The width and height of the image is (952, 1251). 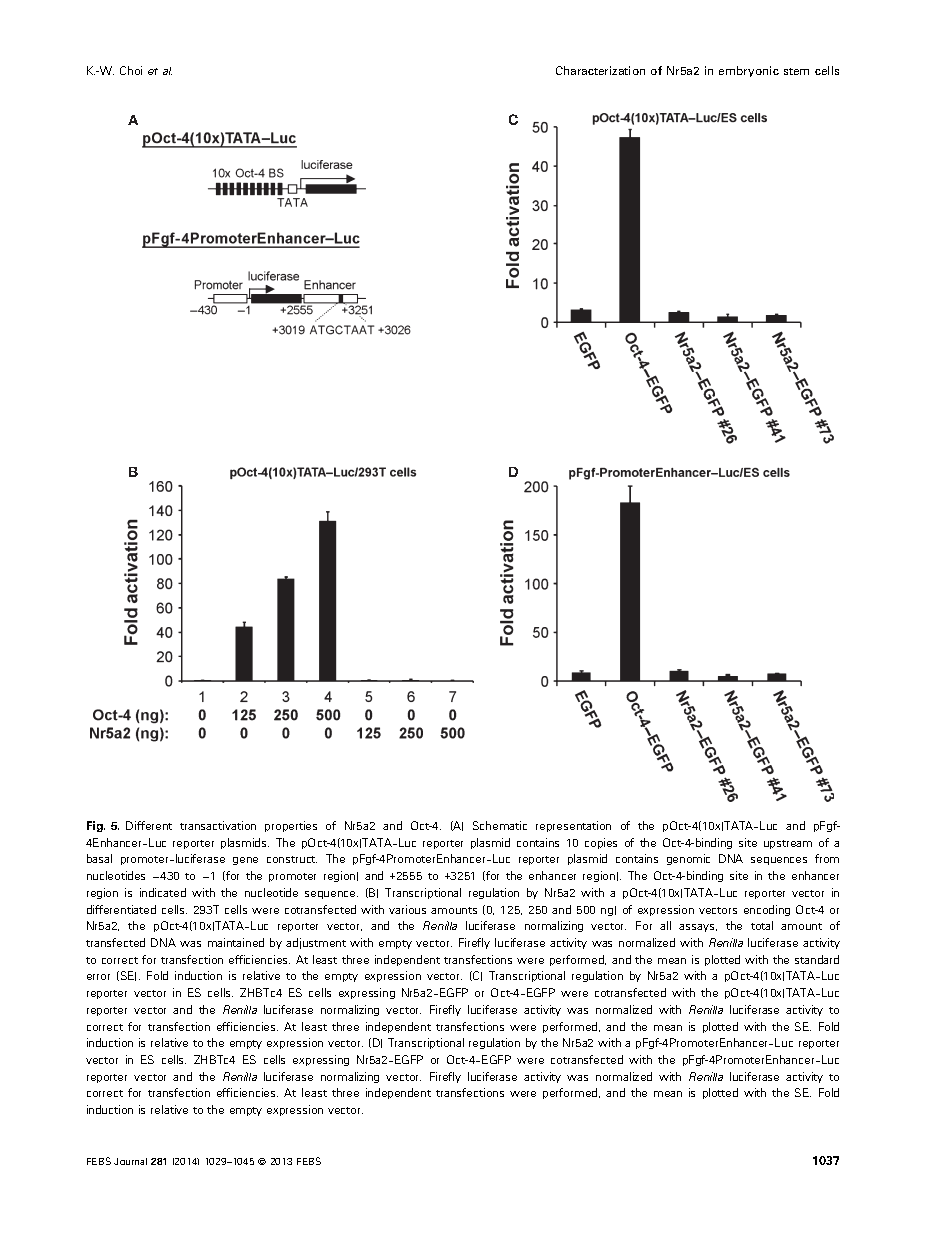 What do you see at coordinates (749, 71) in the image?
I see `embryonic` at bounding box center [749, 71].
